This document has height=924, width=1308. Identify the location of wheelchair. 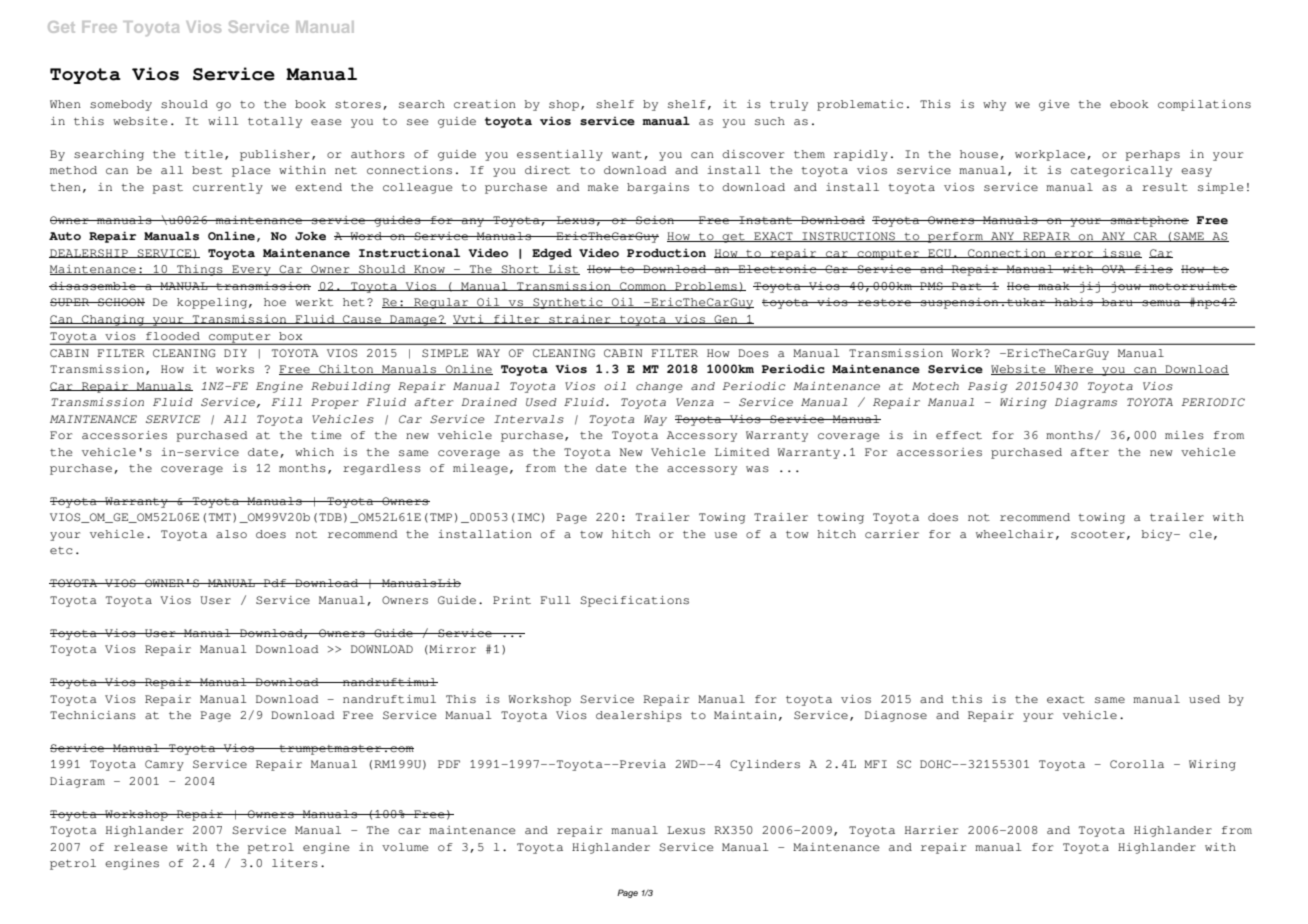
(1014, 534).
